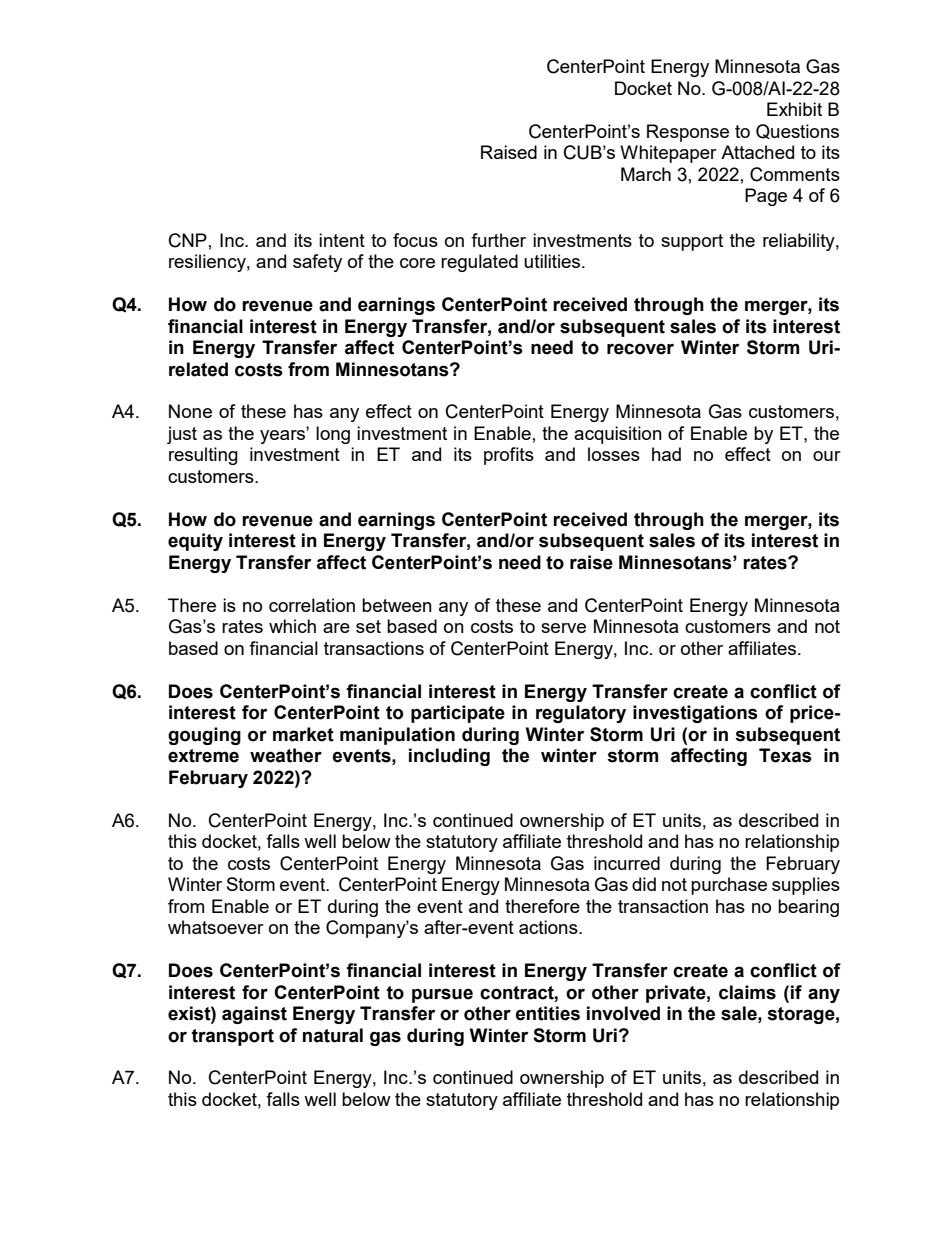  Describe the element at coordinates (312, 605) in the screenshot. I see `correlation` at that location.
